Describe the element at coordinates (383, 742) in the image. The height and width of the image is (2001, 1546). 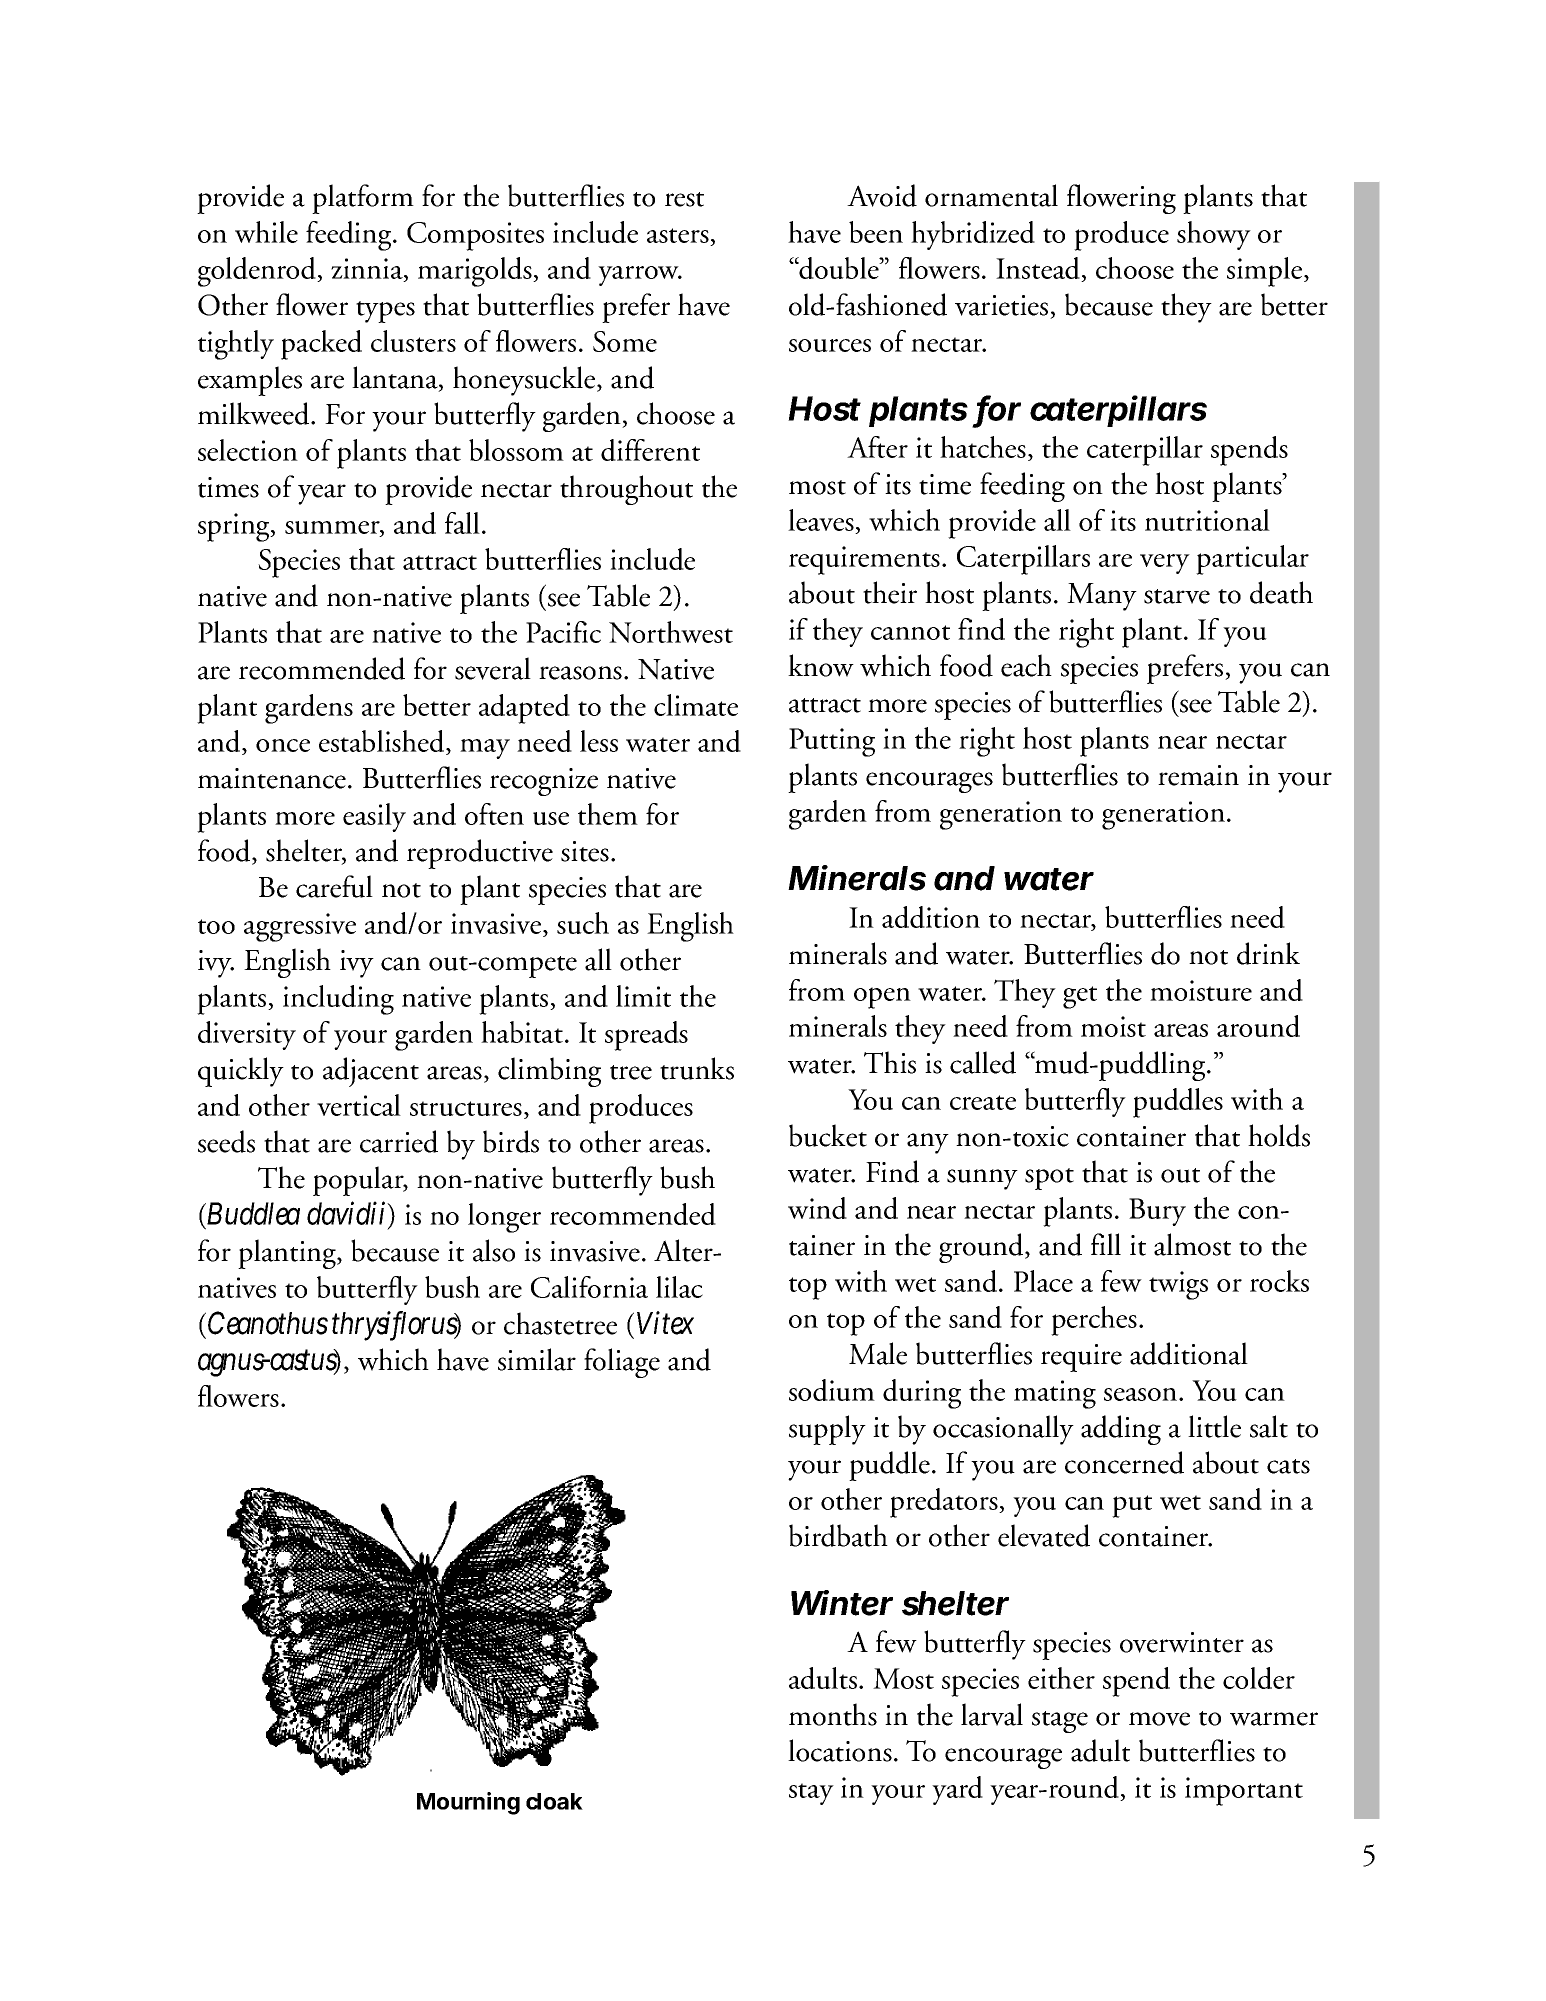
I see `established` at that location.
